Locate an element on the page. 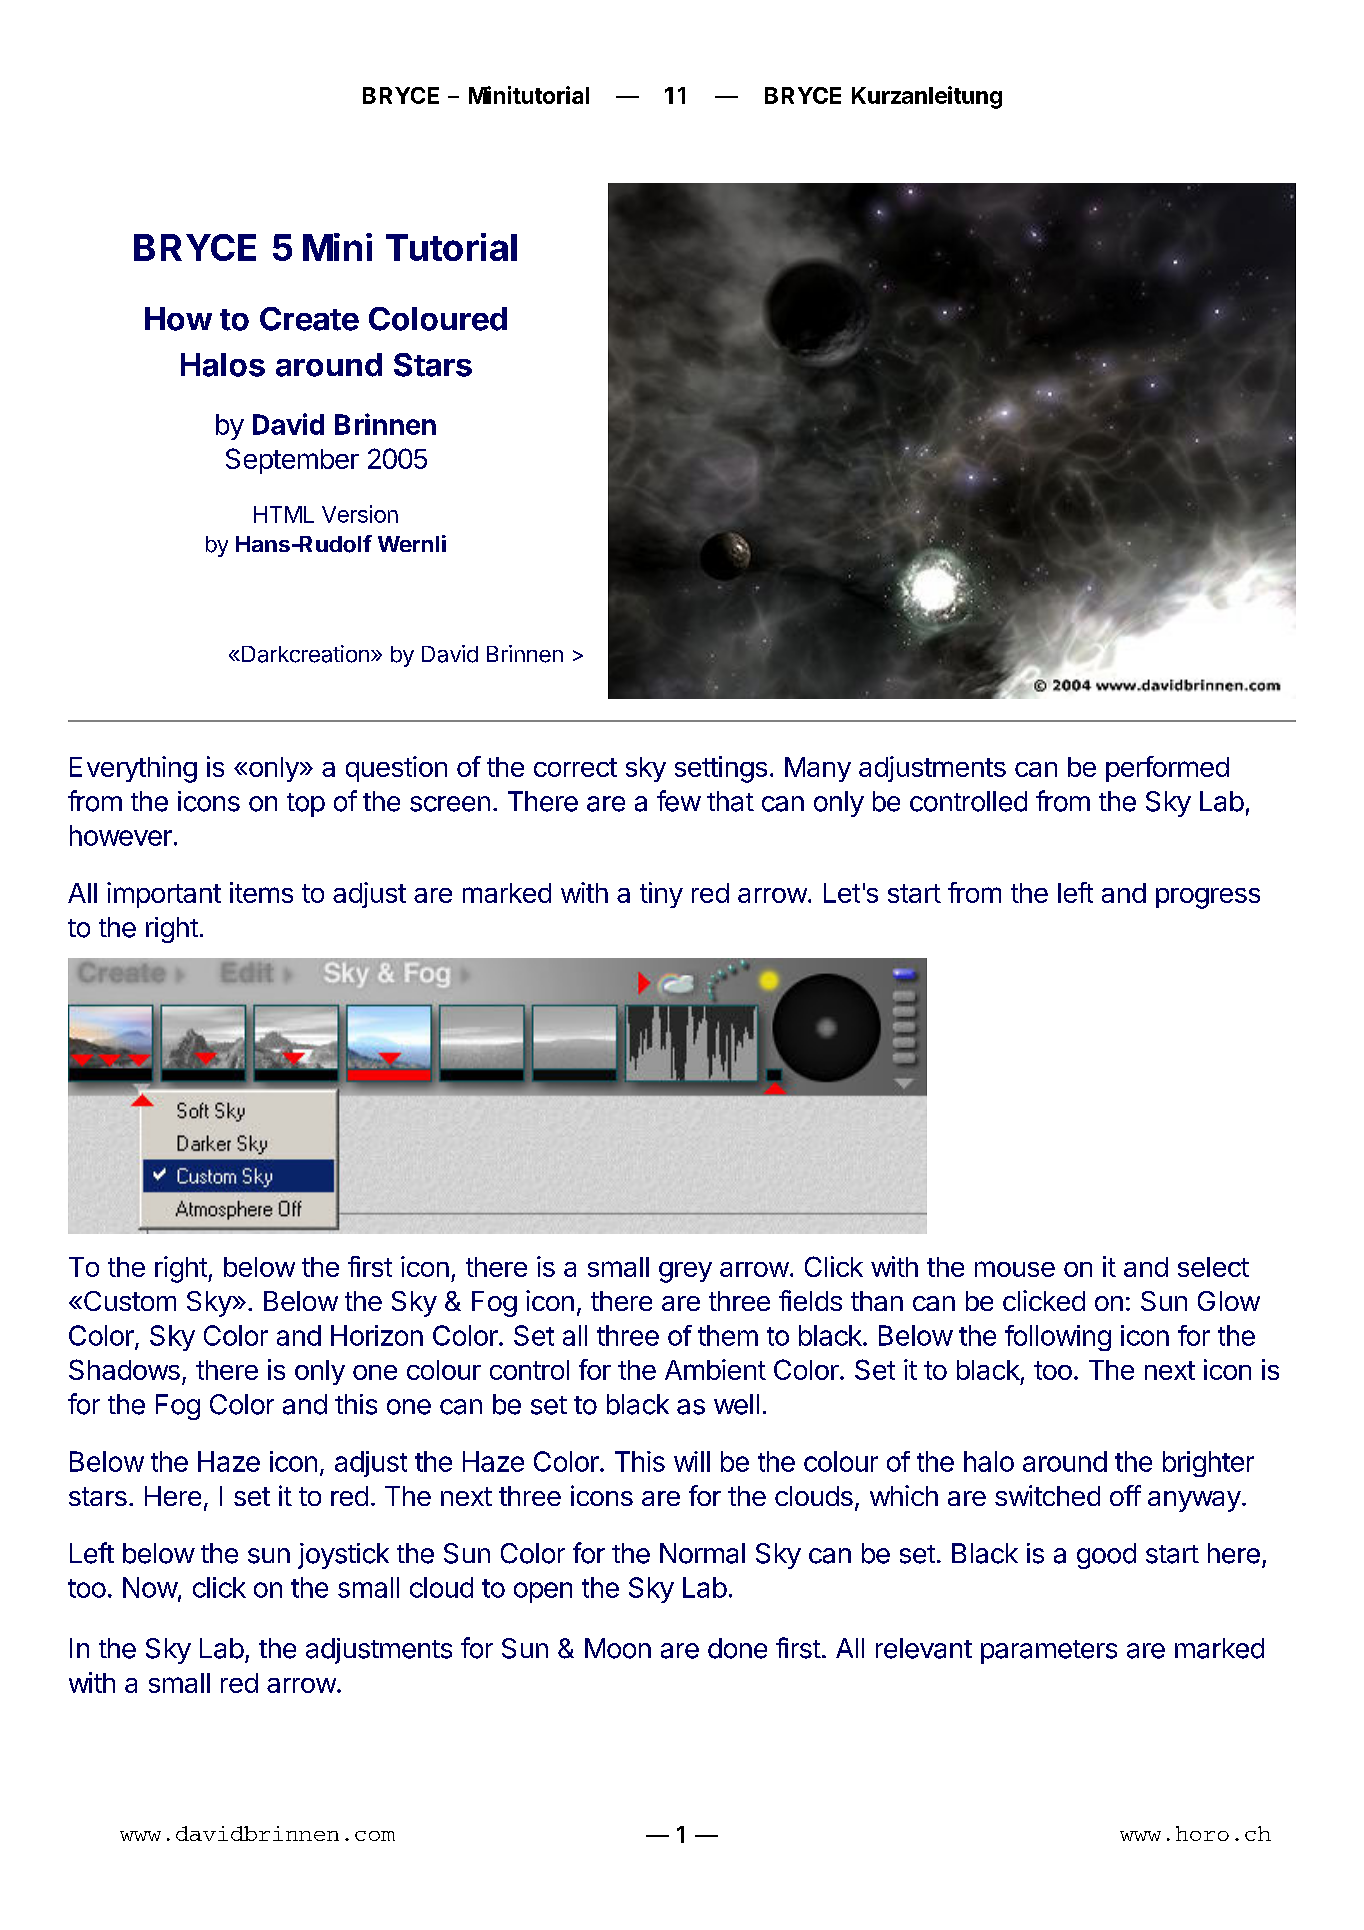 This document has width=1364, height=1930. performed is located at coordinates (1167, 769).
